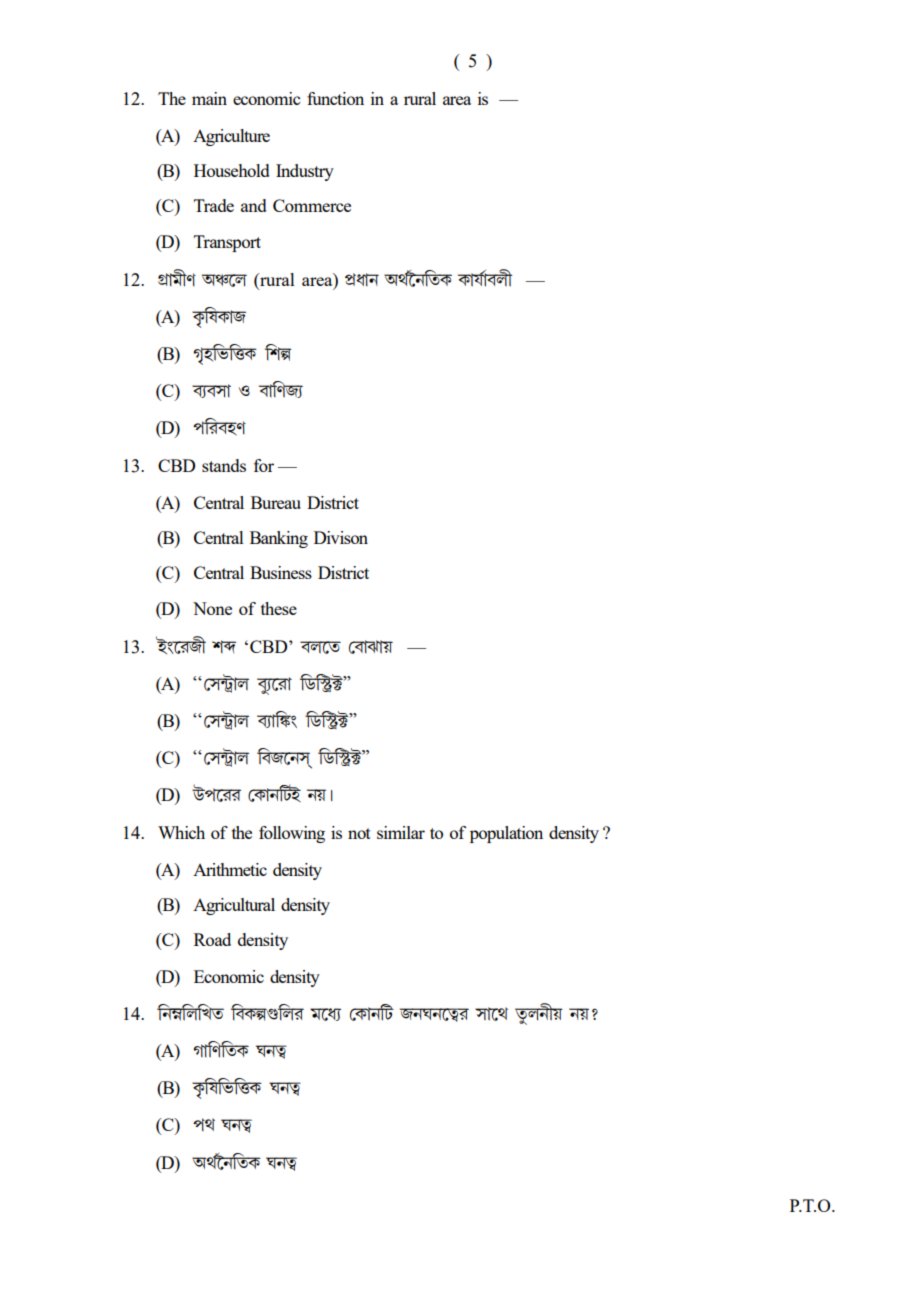 The width and height of the image is (924, 1308). I want to click on population, so click(506, 834).
